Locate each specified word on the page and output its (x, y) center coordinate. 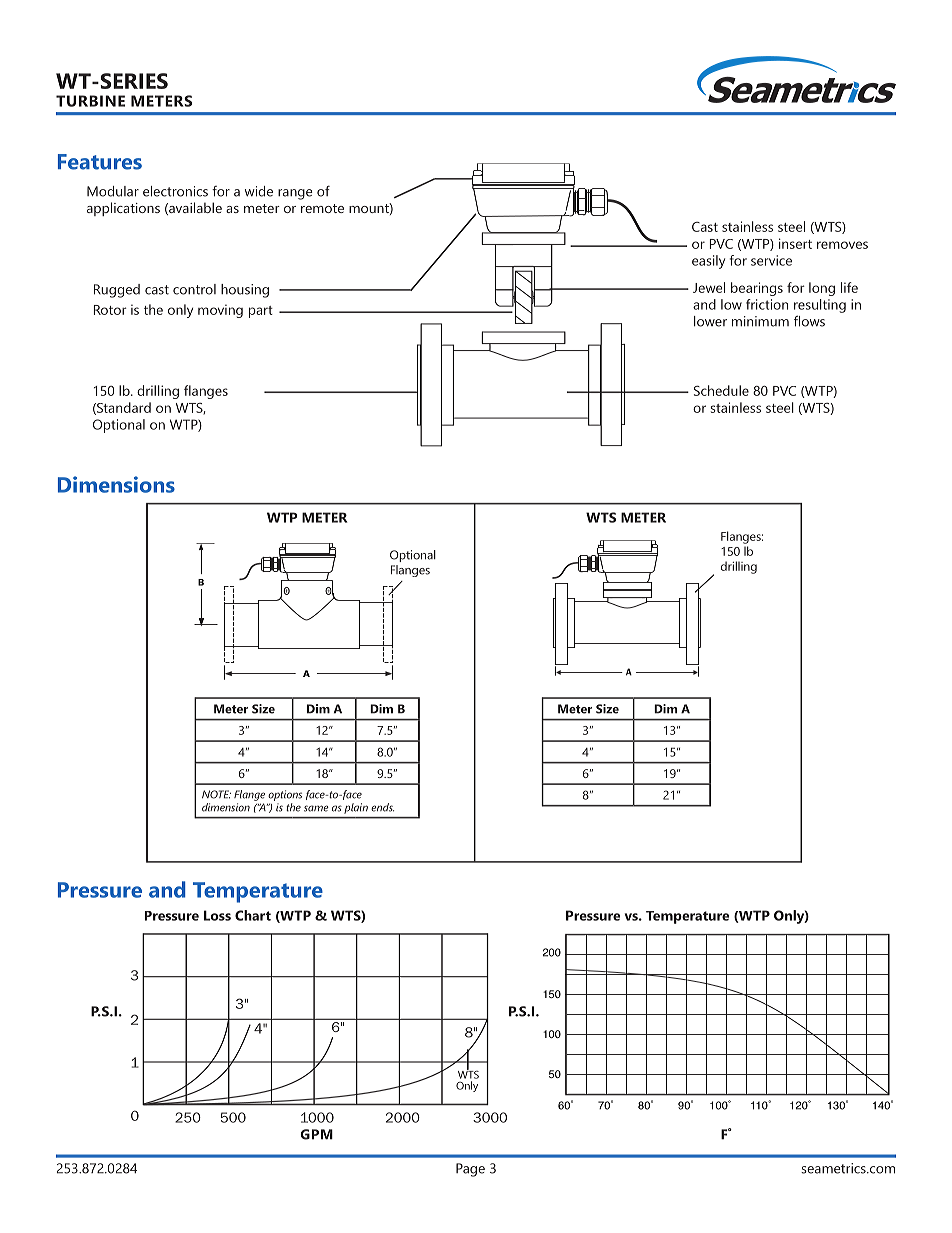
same (316, 808)
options (285, 795)
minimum (760, 321)
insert (795, 243)
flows (809, 321)
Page (470, 1170)
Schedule (721, 390)
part (261, 312)
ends (382, 807)
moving (220, 311)
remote (322, 208)
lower (710, 321)
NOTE (216, 794)
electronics (175, 191)
